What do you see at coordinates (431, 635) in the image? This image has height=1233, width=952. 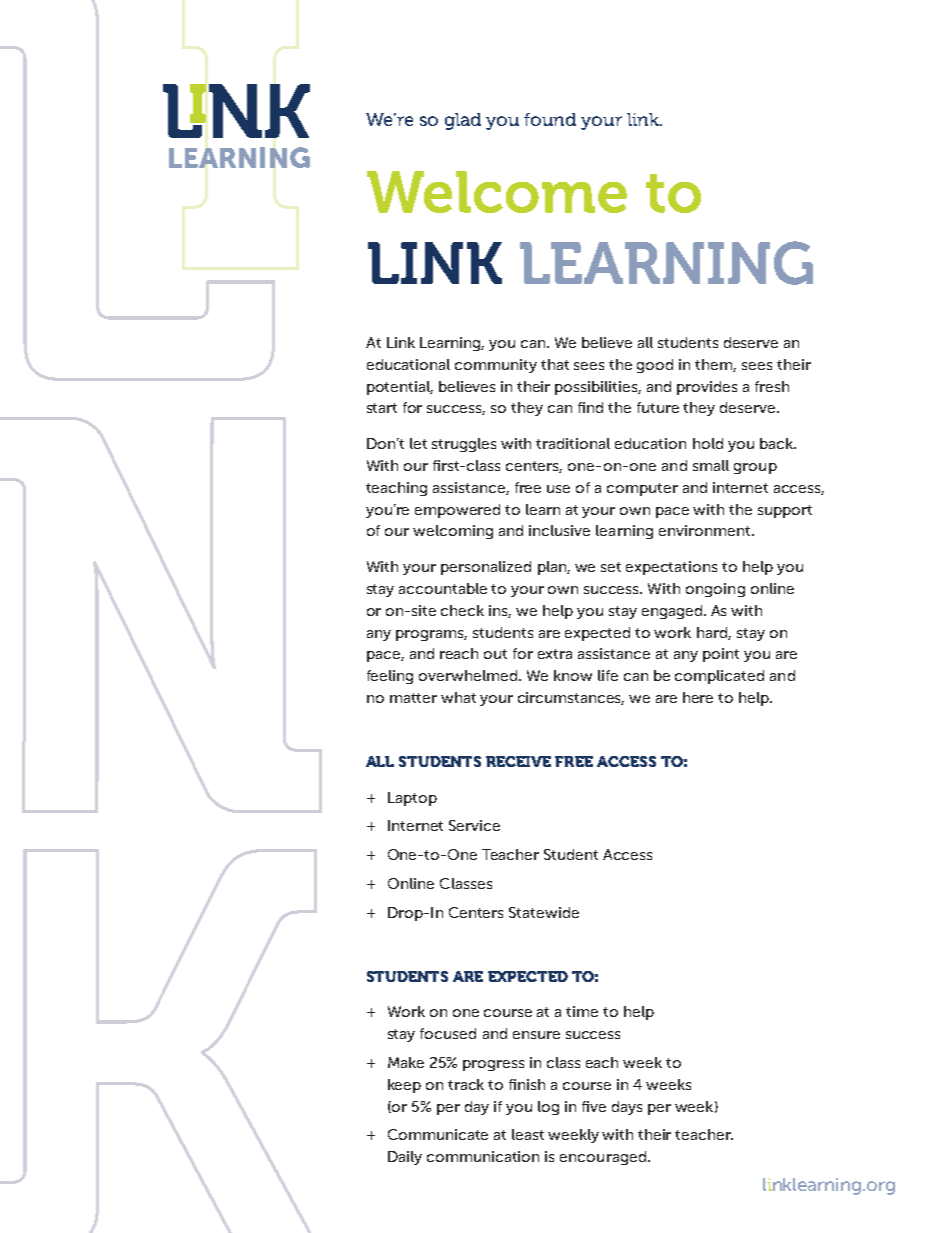 I see `programs` at bounding box center [431, 635].
